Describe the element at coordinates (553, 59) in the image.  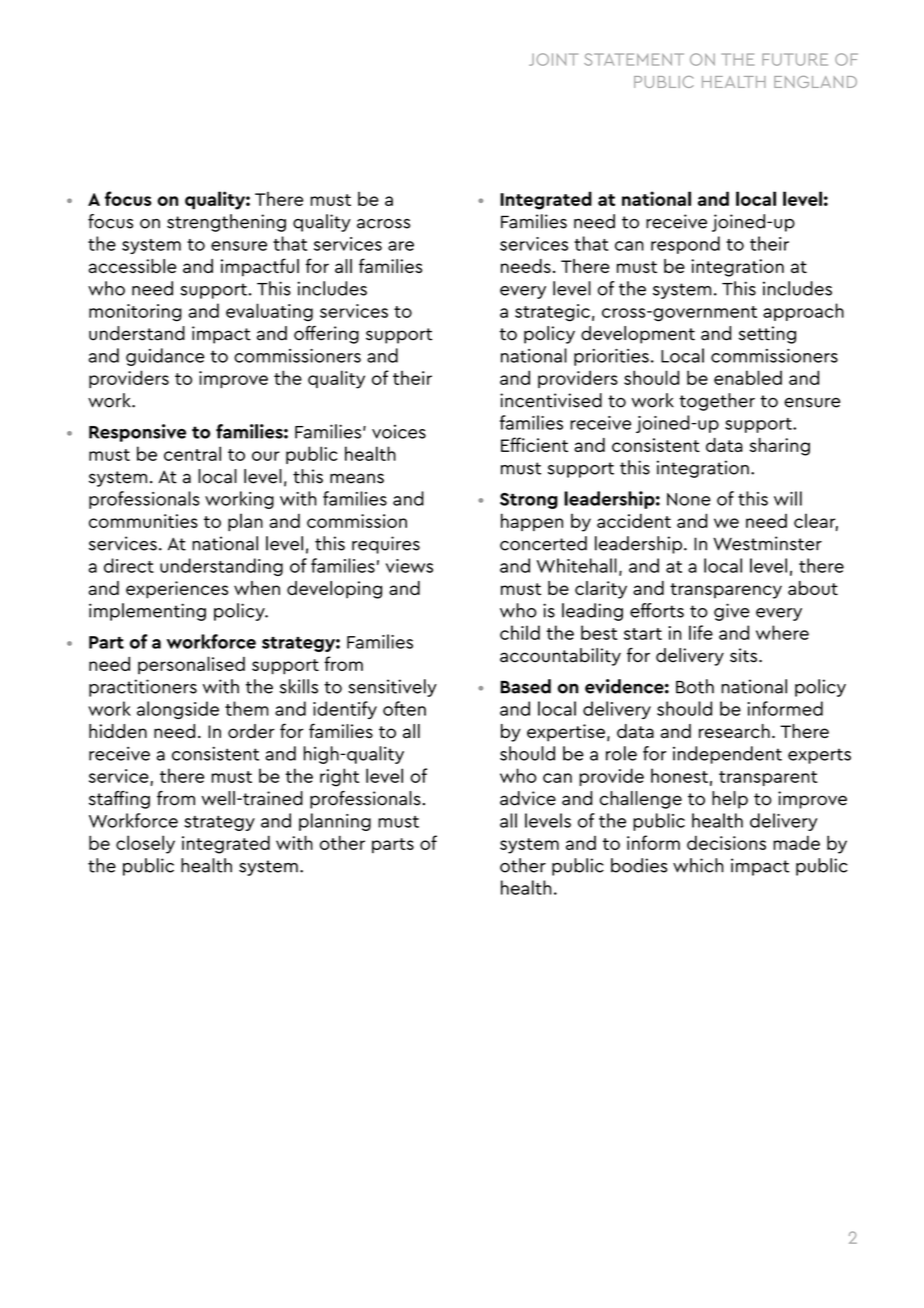
I see `JOINT` at that location.
